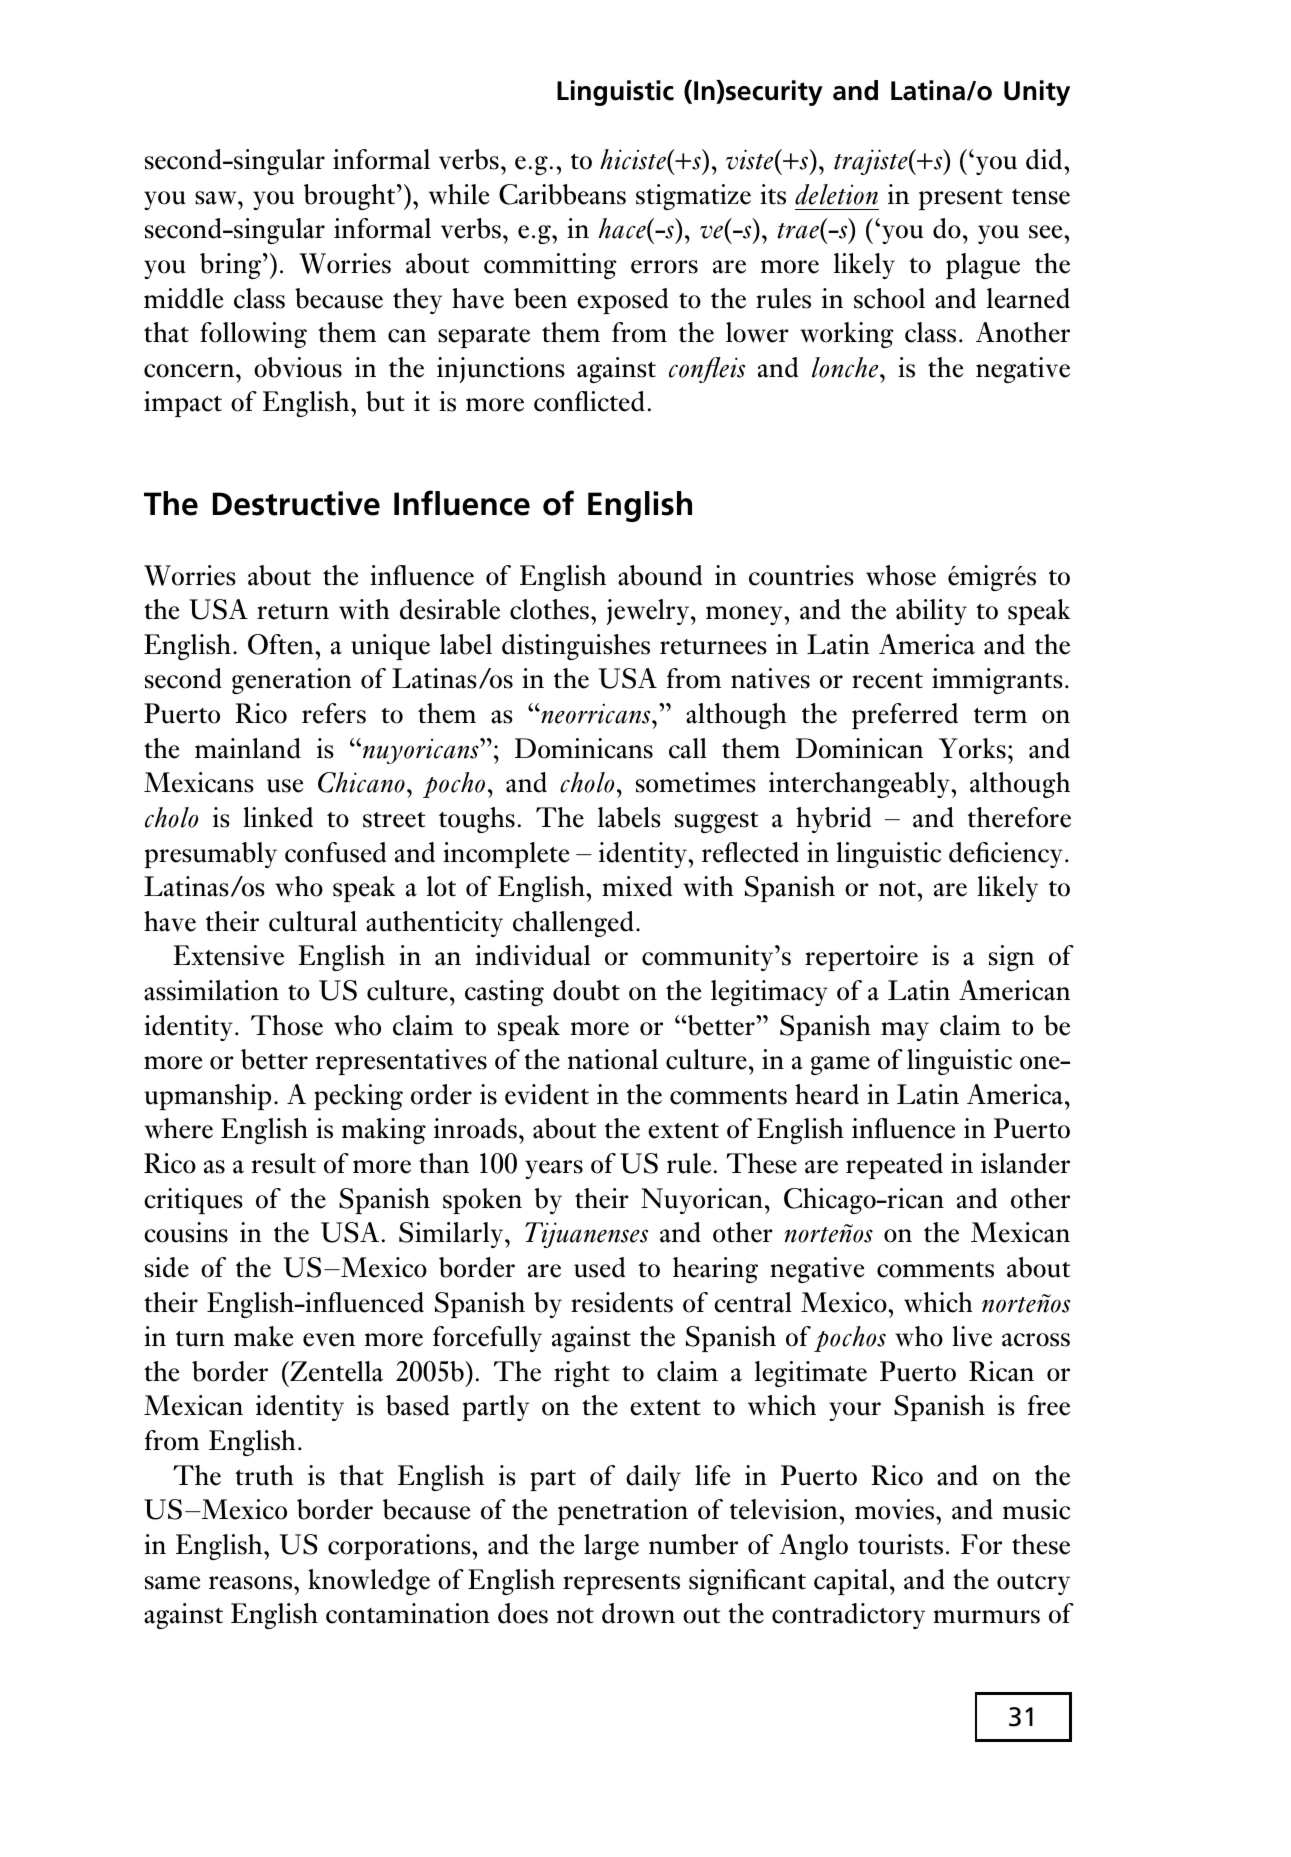 This image has height=1857, width=1291. I want to click on whose, so click(901, 575).
